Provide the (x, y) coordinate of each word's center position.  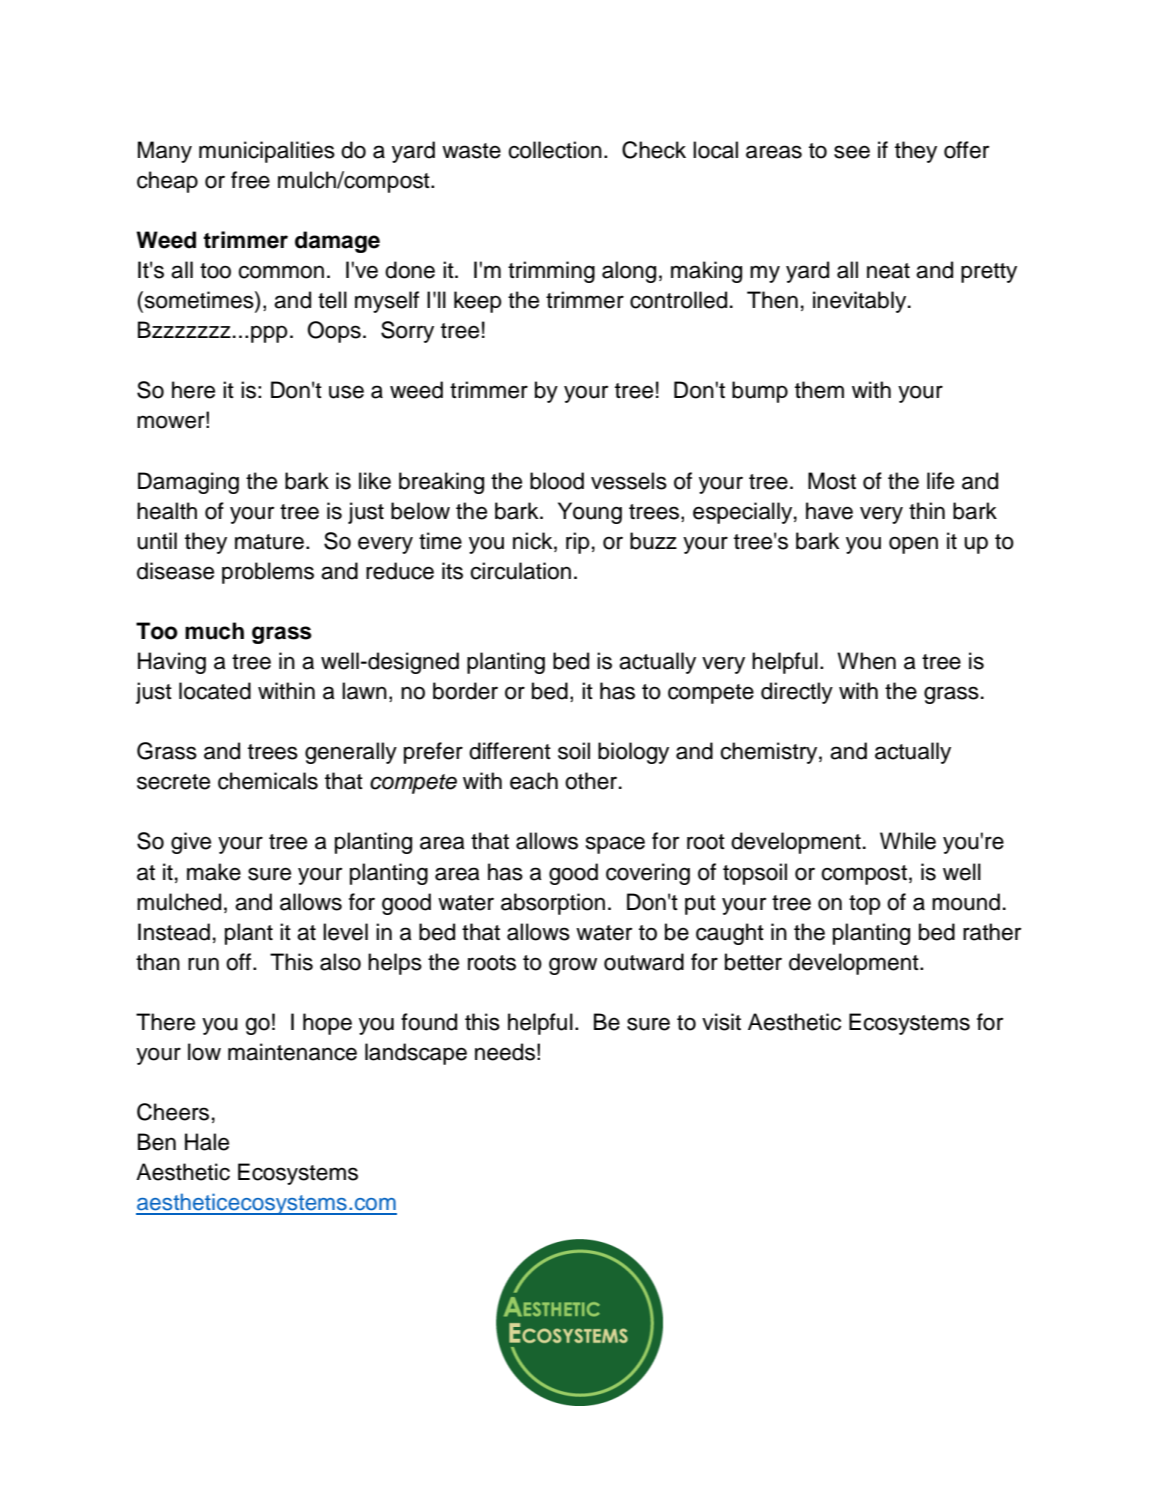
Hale (207, 1142)
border (465, 691)
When (866, 661)
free (250, 180)
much (214, 631)
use (346, 392)
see (852, 152)
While (908, 841)
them (819, 390)
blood (557, 481)
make (214, 872)
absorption (553, 904)
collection (555, 150)
